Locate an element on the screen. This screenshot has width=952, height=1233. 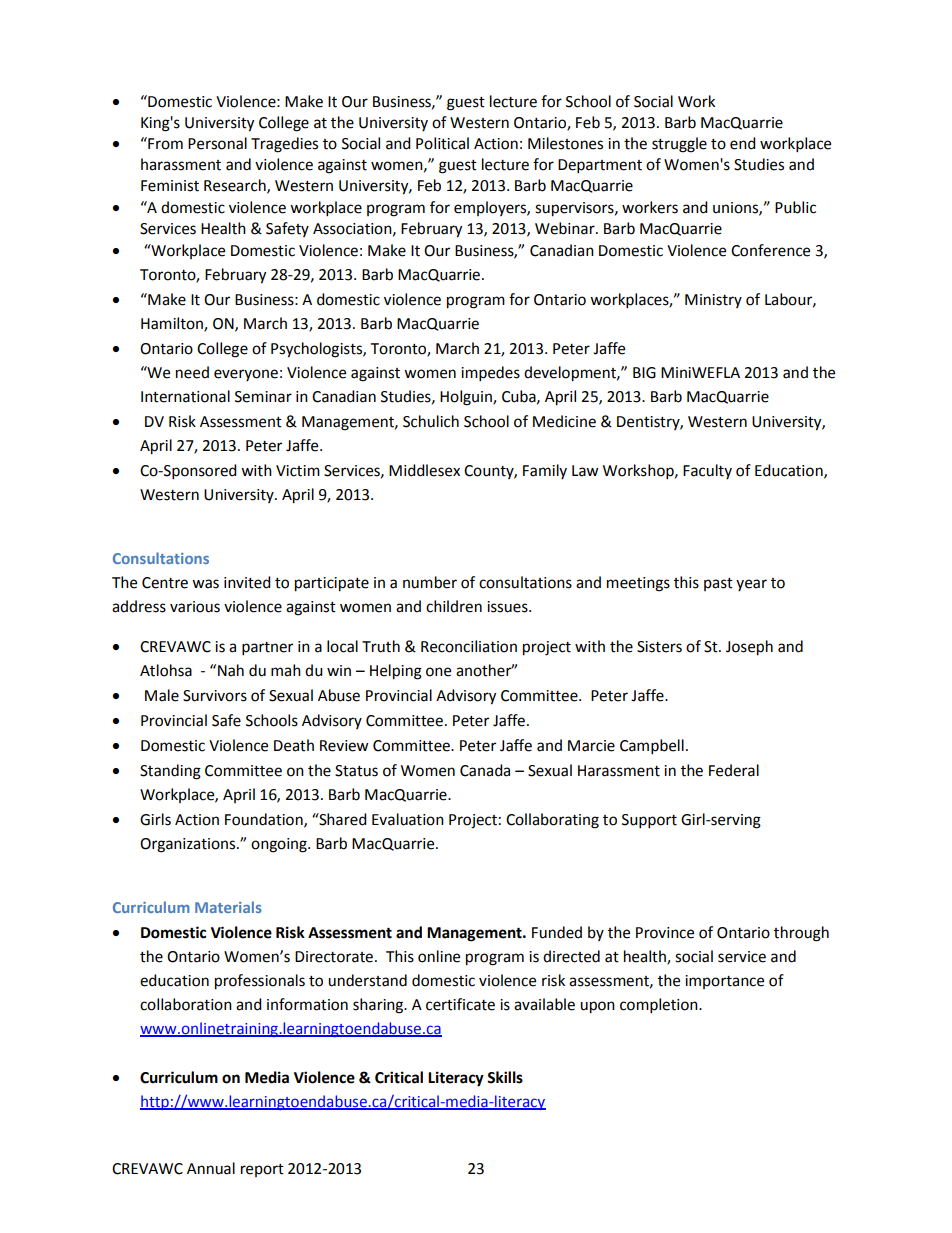
struggle is located at coordinates (679, 145).
